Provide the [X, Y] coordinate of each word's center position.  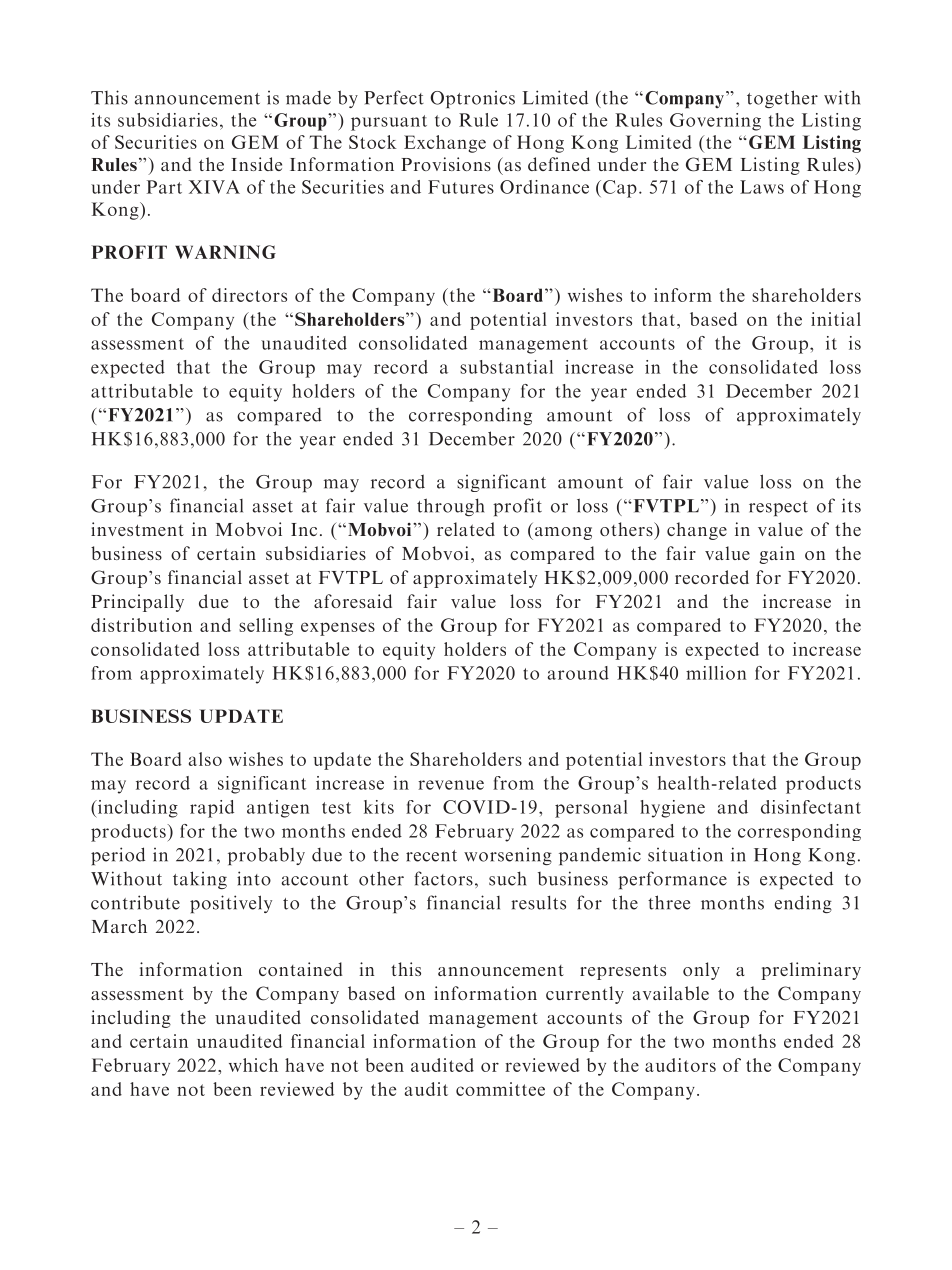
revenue [451, 785]
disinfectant [811, 807]
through [451, 507]
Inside [256, 164]
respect [778, 508]
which [253, 1065]
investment [137, 529]
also [205, 759]
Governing [715, 122]
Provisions [446, 164]
